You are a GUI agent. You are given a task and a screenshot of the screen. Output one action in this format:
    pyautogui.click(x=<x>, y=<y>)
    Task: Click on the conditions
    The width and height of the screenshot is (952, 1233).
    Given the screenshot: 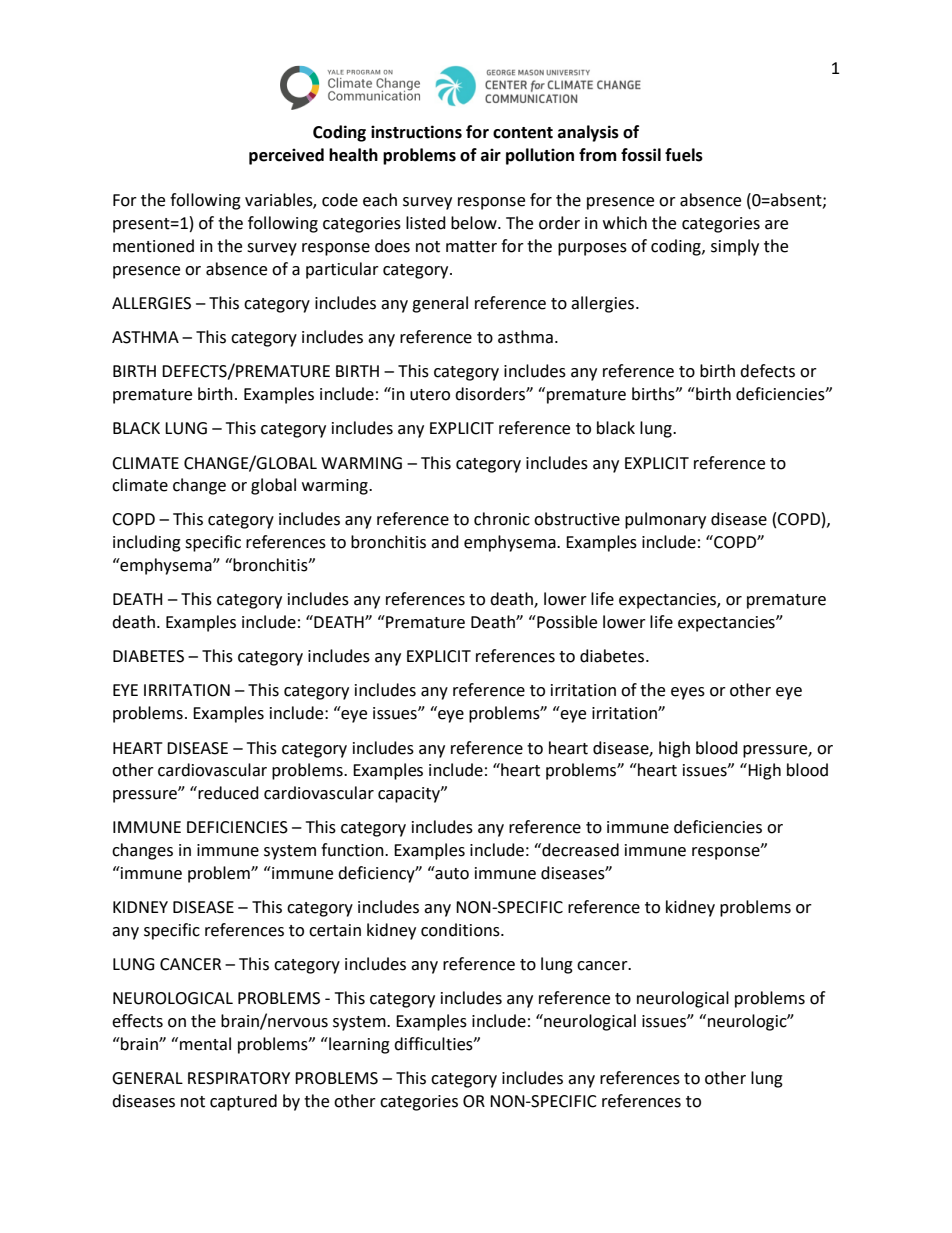 What is the action you would take?
    pyautogui.click(x=461, y=930)
